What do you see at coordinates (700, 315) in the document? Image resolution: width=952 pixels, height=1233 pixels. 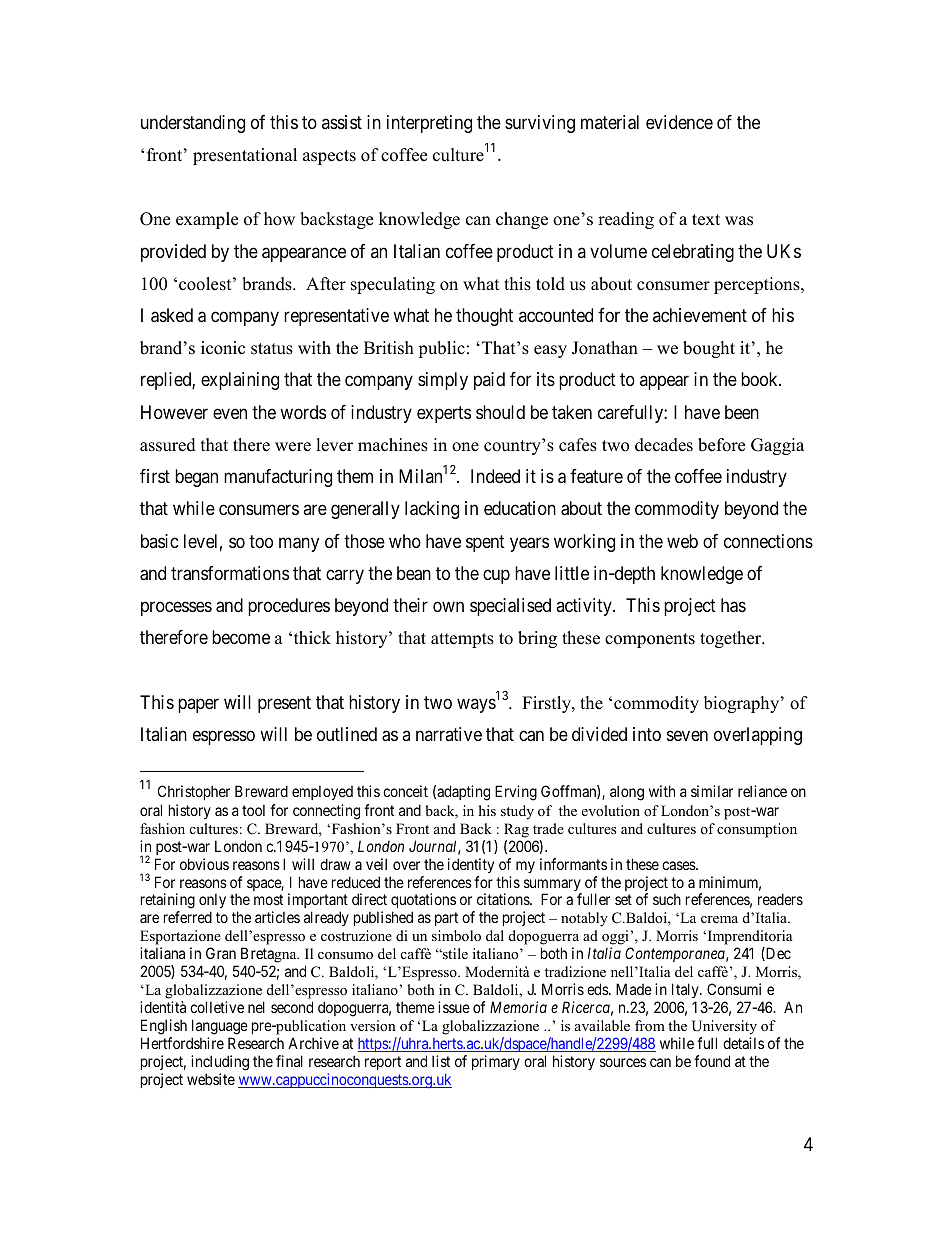 I see `achievement` at bounding box center [700, 315].
